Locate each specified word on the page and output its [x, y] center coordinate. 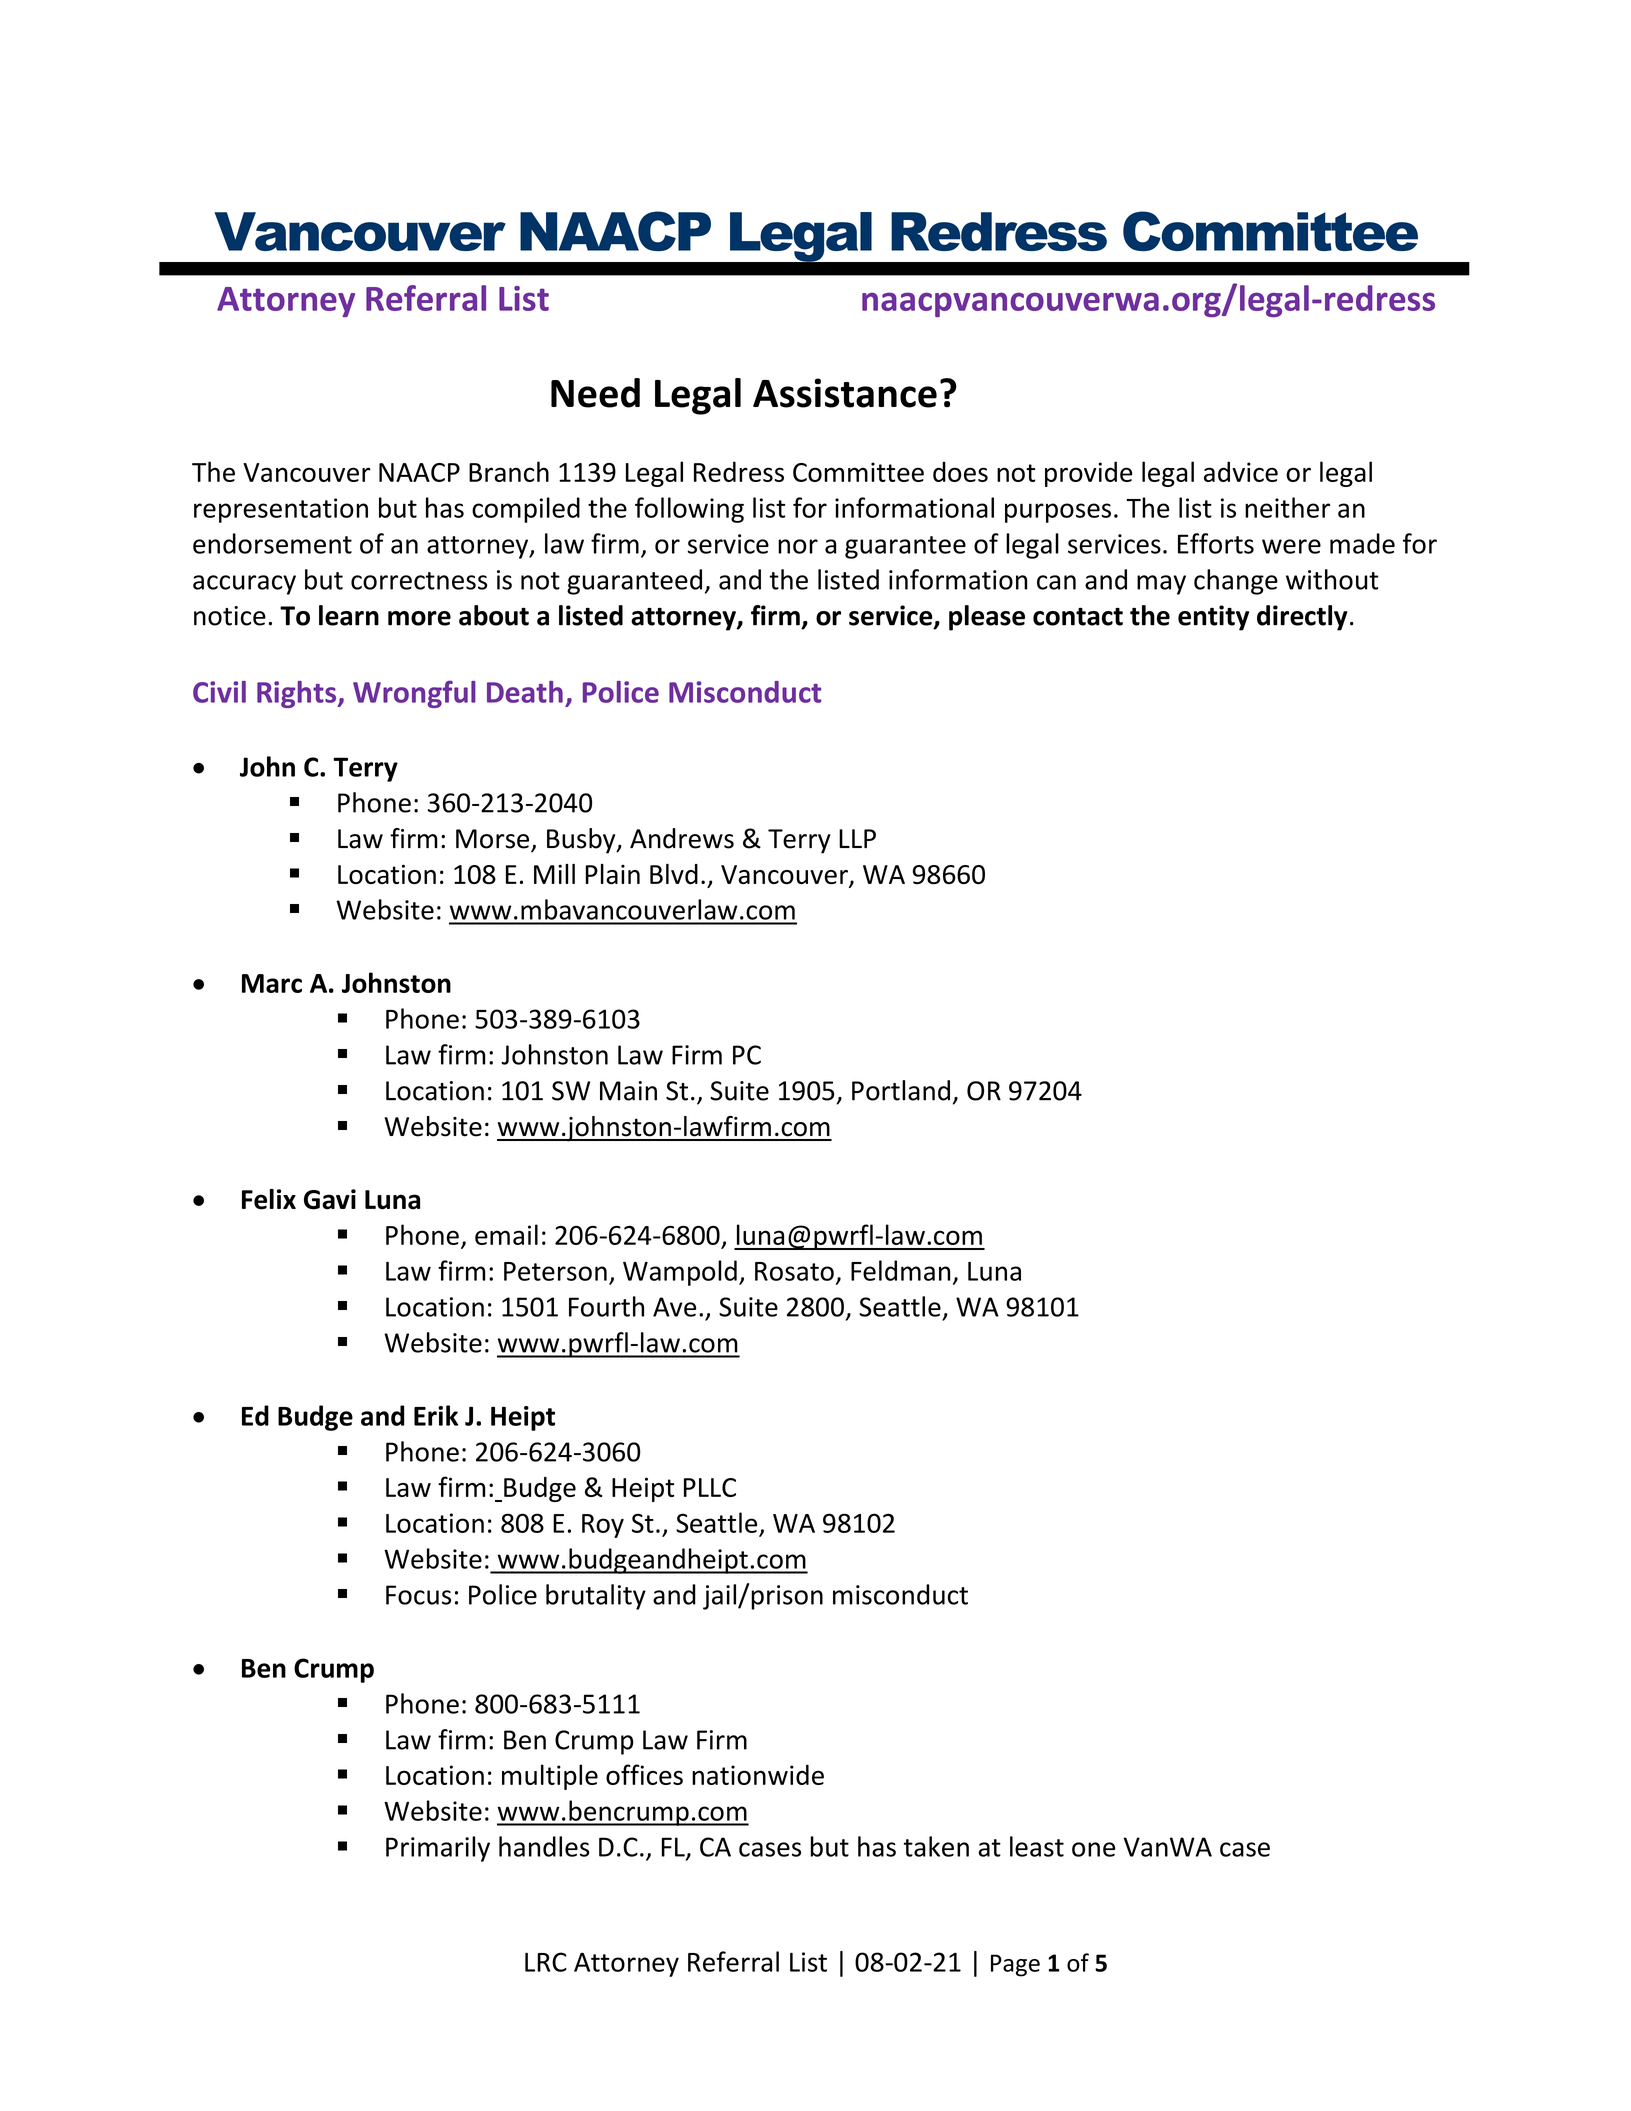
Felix [269, 1199]
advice [1241, 471]
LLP [857, 838]
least [1037, 1846]
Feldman [901, 1270]
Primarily [438, 1849]
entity [1213, 618]
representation [281, 510]
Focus [418, 1595]
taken [936, 1846]
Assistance [845, 393]
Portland [901, 1090]
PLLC [710, 1487]
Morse [494, 840]
